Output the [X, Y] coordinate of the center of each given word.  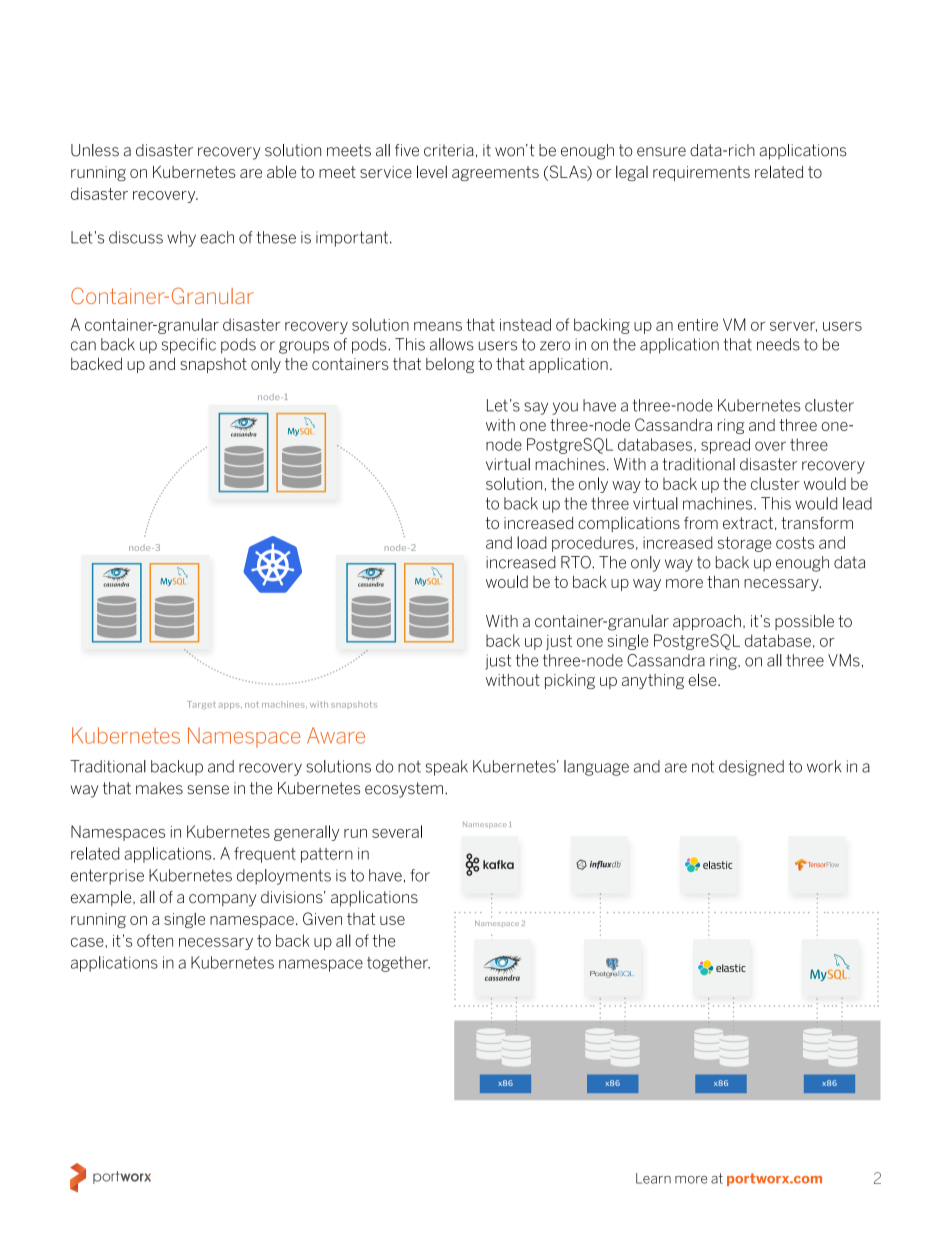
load [532, 542]
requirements [701, 173]
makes [159, 788]
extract [748, 523]
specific [189, 346]
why [181, 239]
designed [751, 768]
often [155, 940]
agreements [495, 173]
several [397, 831]
